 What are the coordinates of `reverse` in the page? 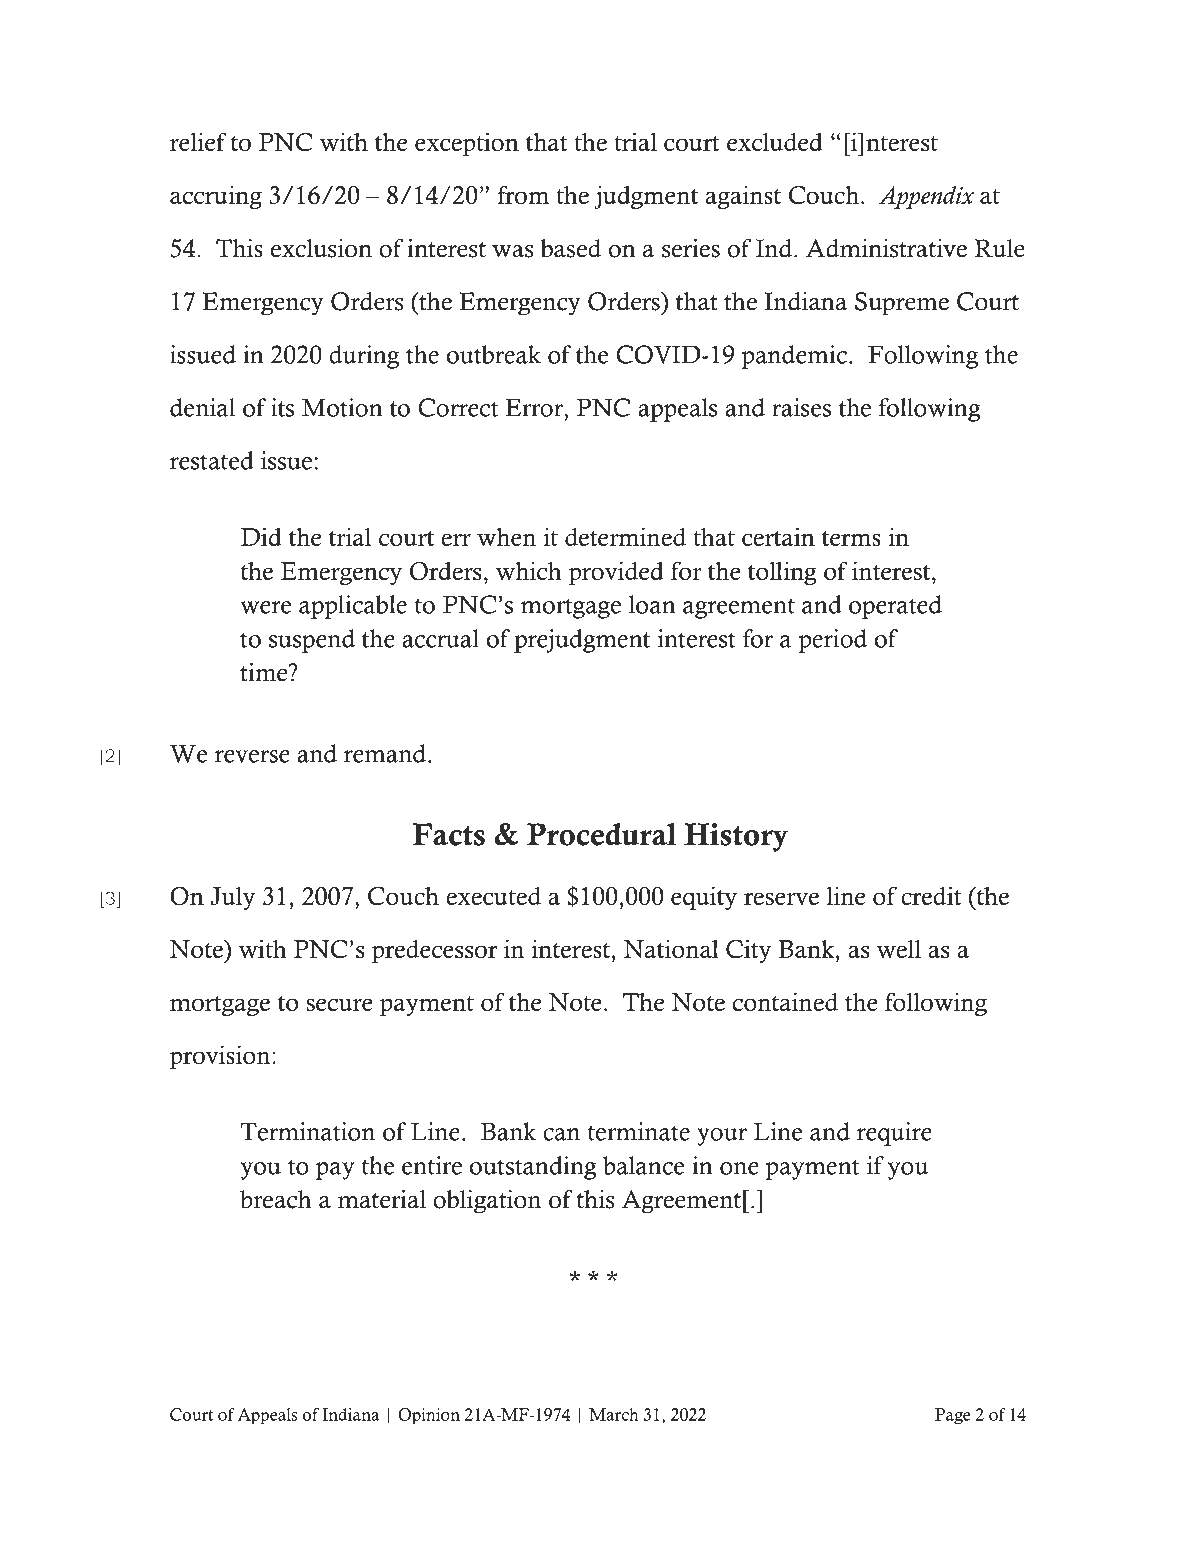 It's located at (252, 756).
